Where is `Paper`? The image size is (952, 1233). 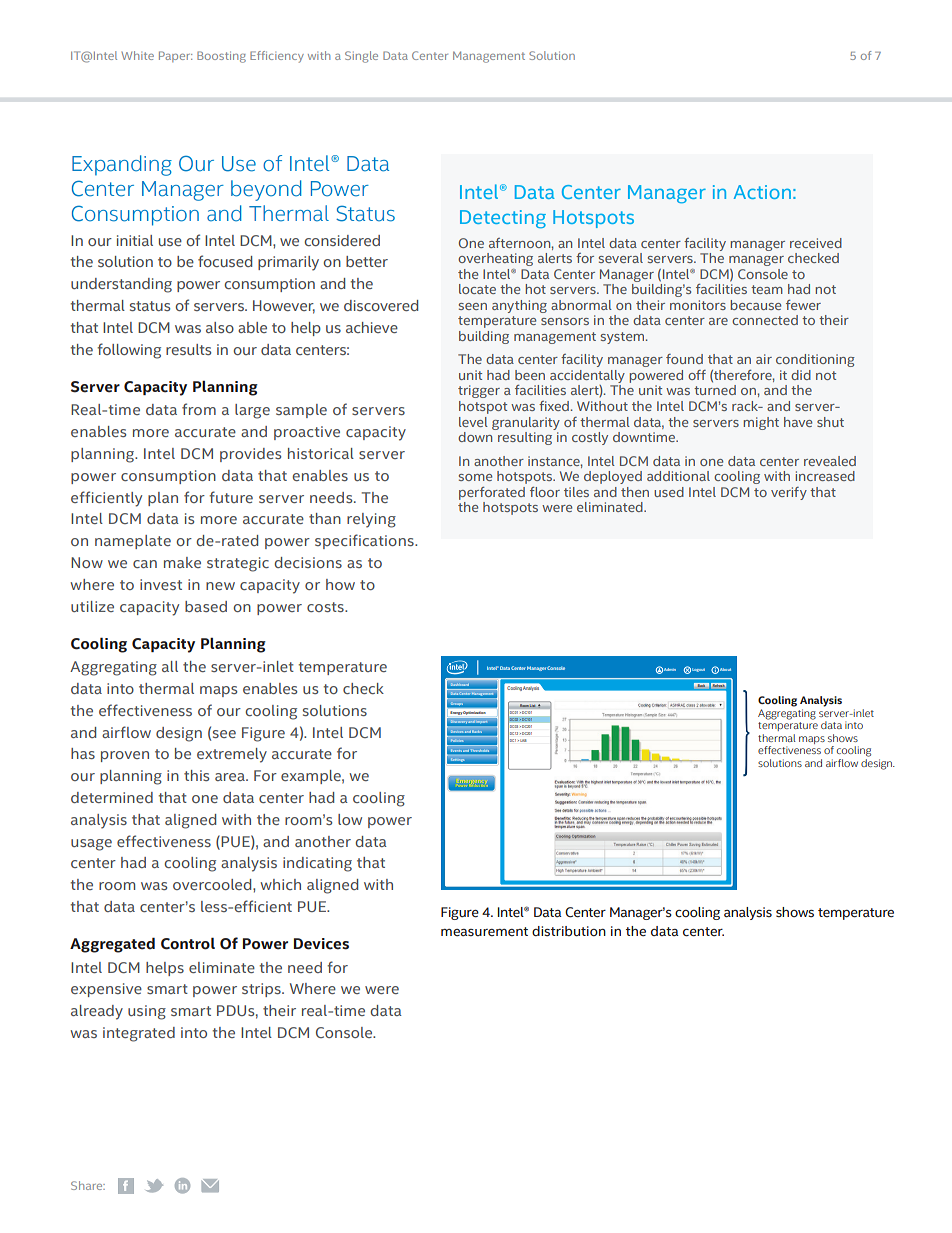 Paper is located at coordinates (175, 56).
